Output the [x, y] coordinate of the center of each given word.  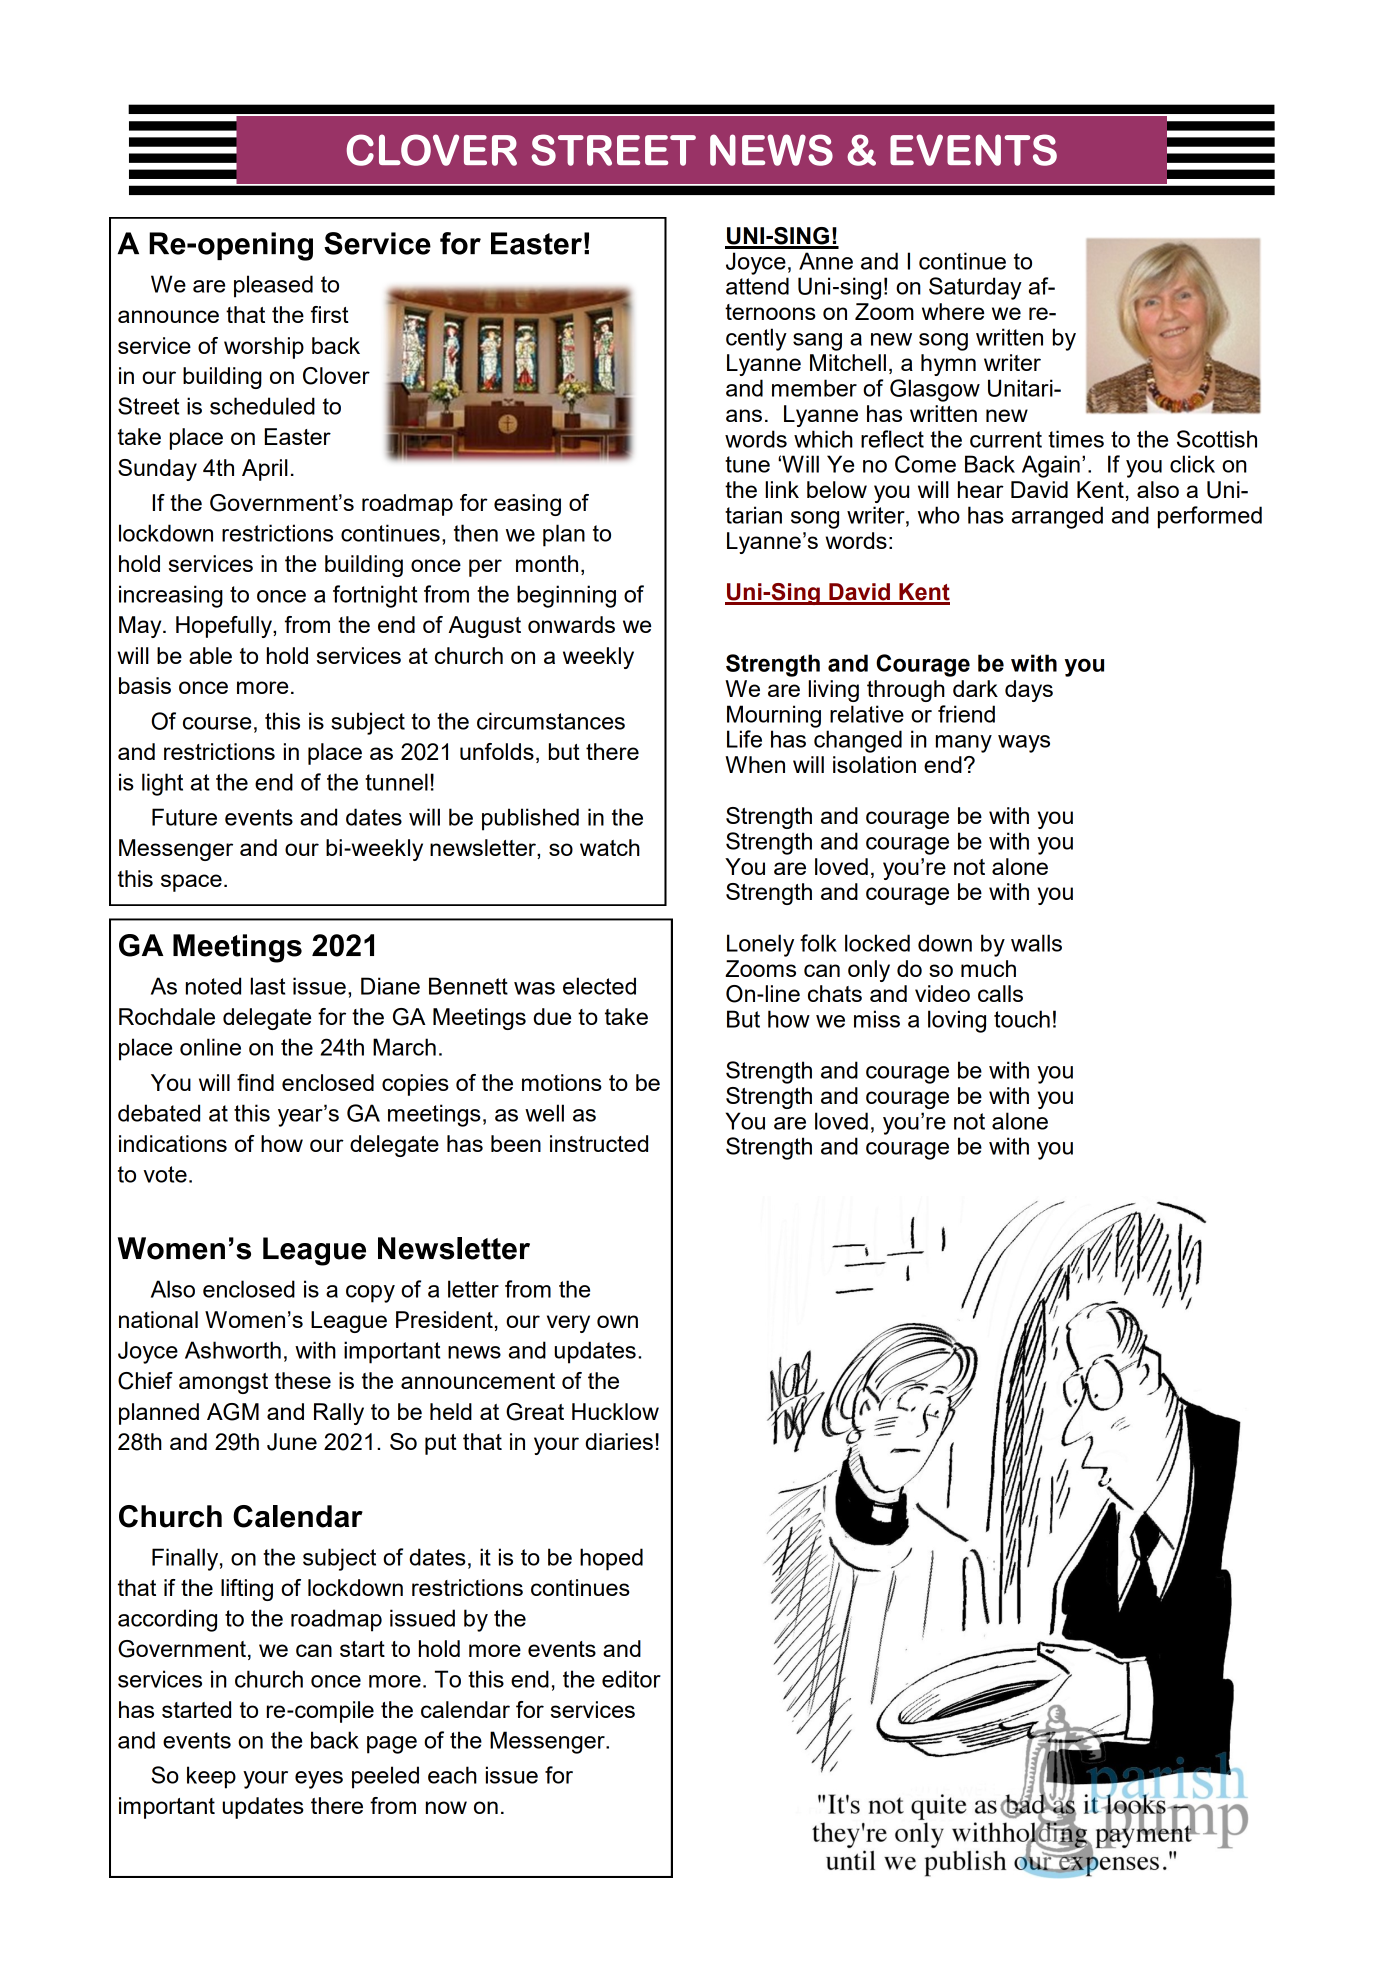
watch [610, 847]
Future [184, 817]
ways [1024, 744]
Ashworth [233, 1350]
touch [1022, 1019]
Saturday [975, 288]
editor [631, 1679]
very [568, 1324]
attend [757, 286]
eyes [319, 1780]
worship [264, 348]
